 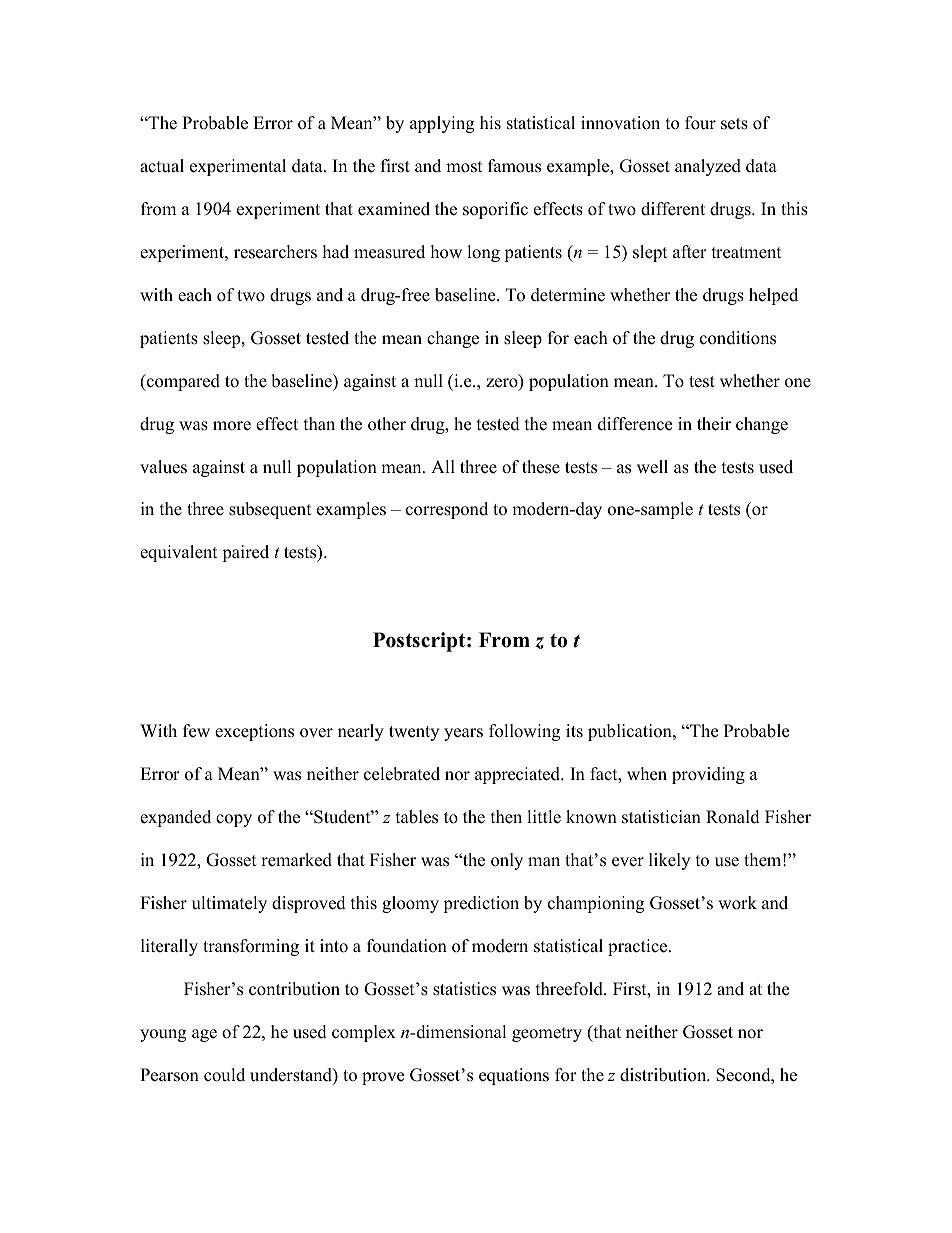 I want to click on most, so click(x=464, y=167).
